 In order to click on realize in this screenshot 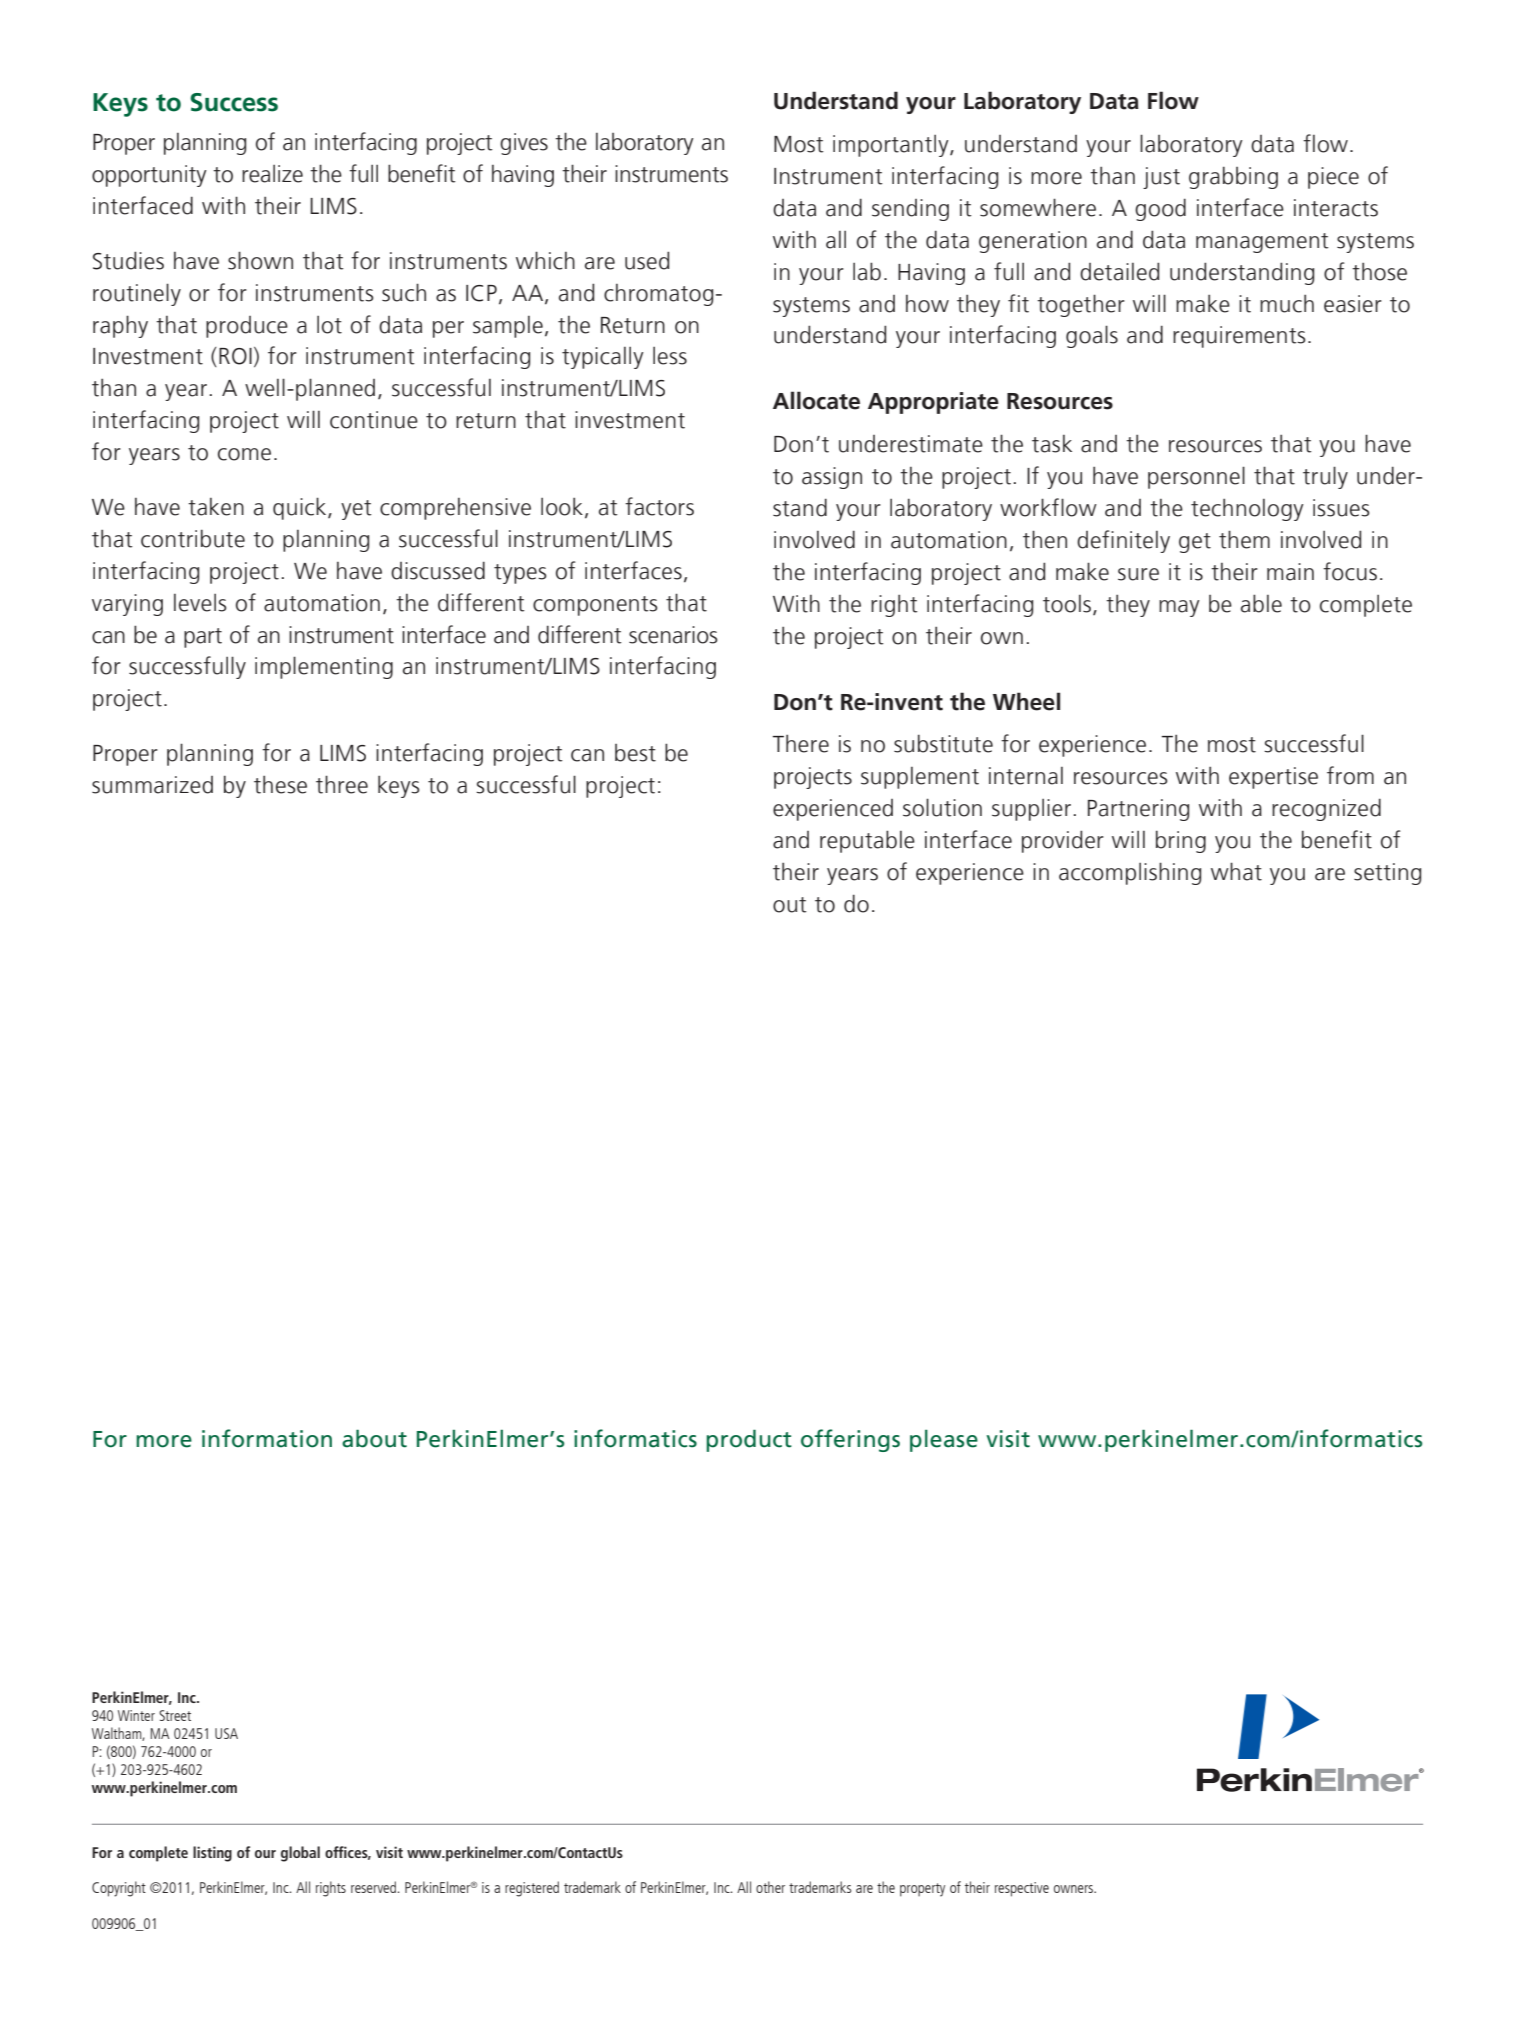, I will do `click(272, 174)`.
